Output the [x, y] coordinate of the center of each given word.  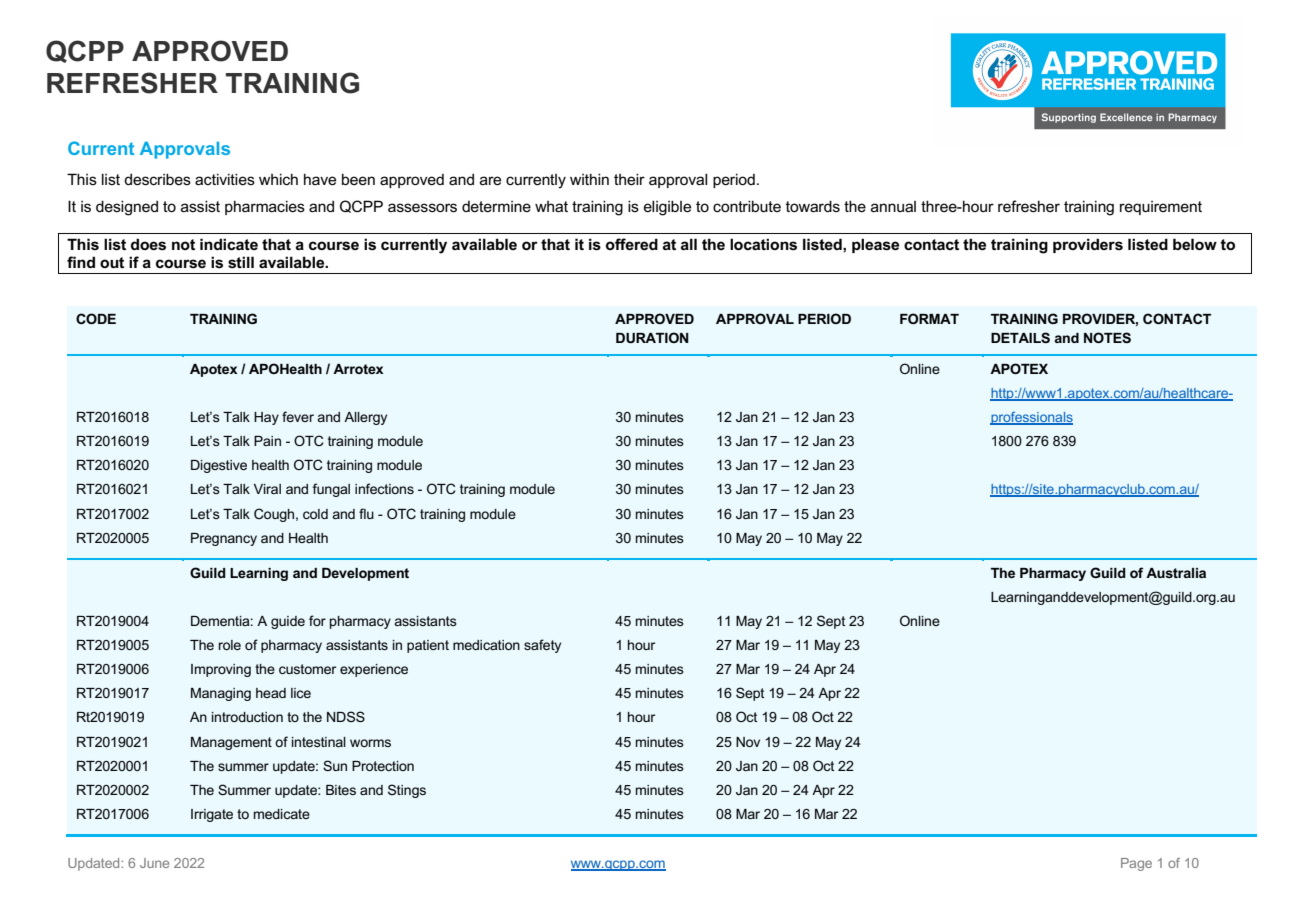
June [154, 863]
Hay [266, 418]
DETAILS [1020, 337]
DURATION [652, 337]
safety [542, 646]
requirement [1161, 208]
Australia [1176, 573]
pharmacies [265, 207]
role [229, 645]
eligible [667, 208]
